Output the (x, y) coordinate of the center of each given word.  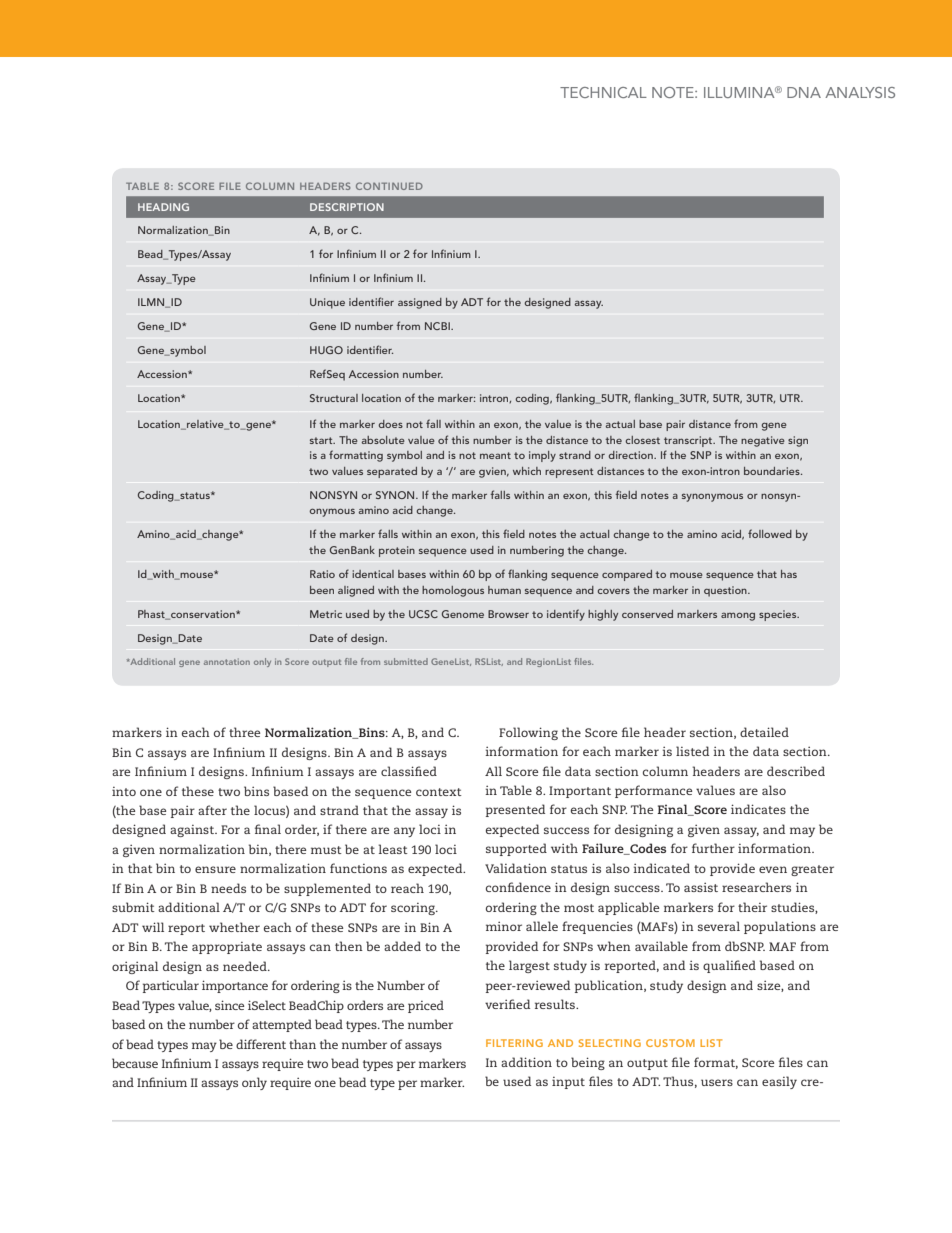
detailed (764, 732)
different (261, 1044)
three (244, 732)
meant (495, 455)
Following (528, 733)
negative (763, 441)
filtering (514, 1043)
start (322, 440)
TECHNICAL (603, 92)
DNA (804, 92)
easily (779, 1082)
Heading (163, 207)
